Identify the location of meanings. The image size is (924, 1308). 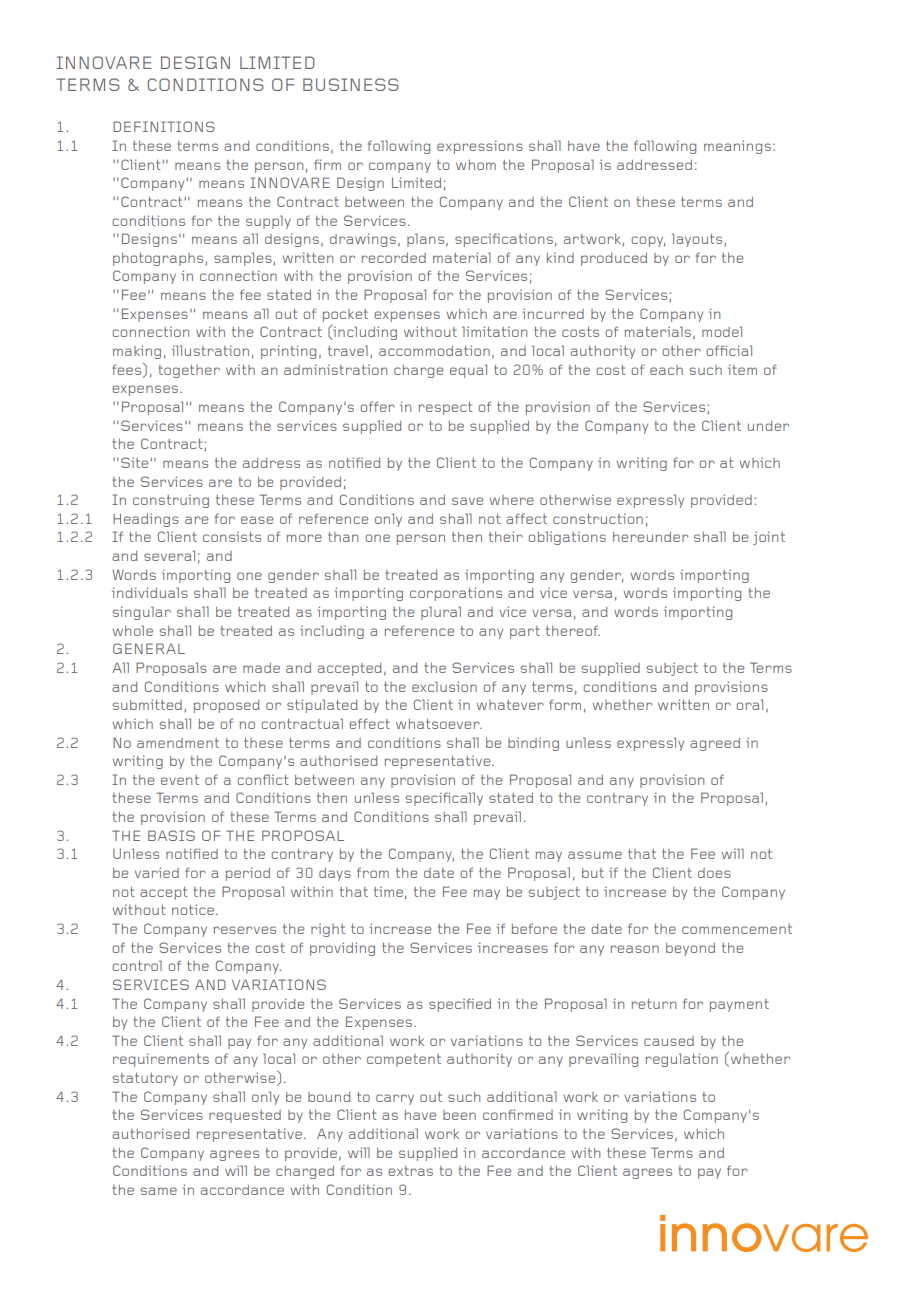
(737, 147).
